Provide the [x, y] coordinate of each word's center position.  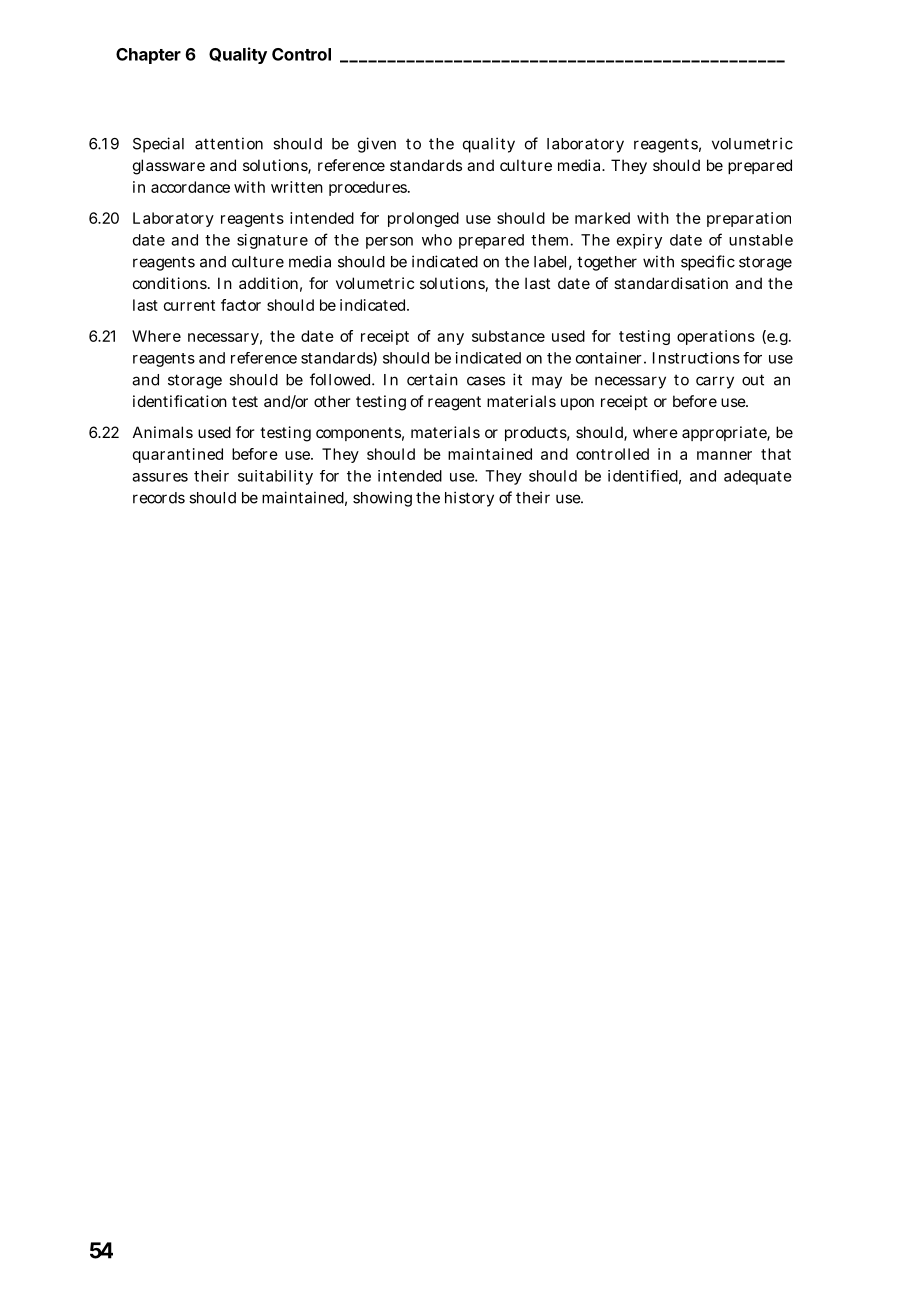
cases [486, 381]
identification [180, 401]
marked [602, 218]
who [437, 240]
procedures [369, 188]
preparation [749, 219]
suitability [275, 477]
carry [715, 382]
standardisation [671, 283]
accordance [190, 187]
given [377, 145]
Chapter [148, 56]
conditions [171, 283]
